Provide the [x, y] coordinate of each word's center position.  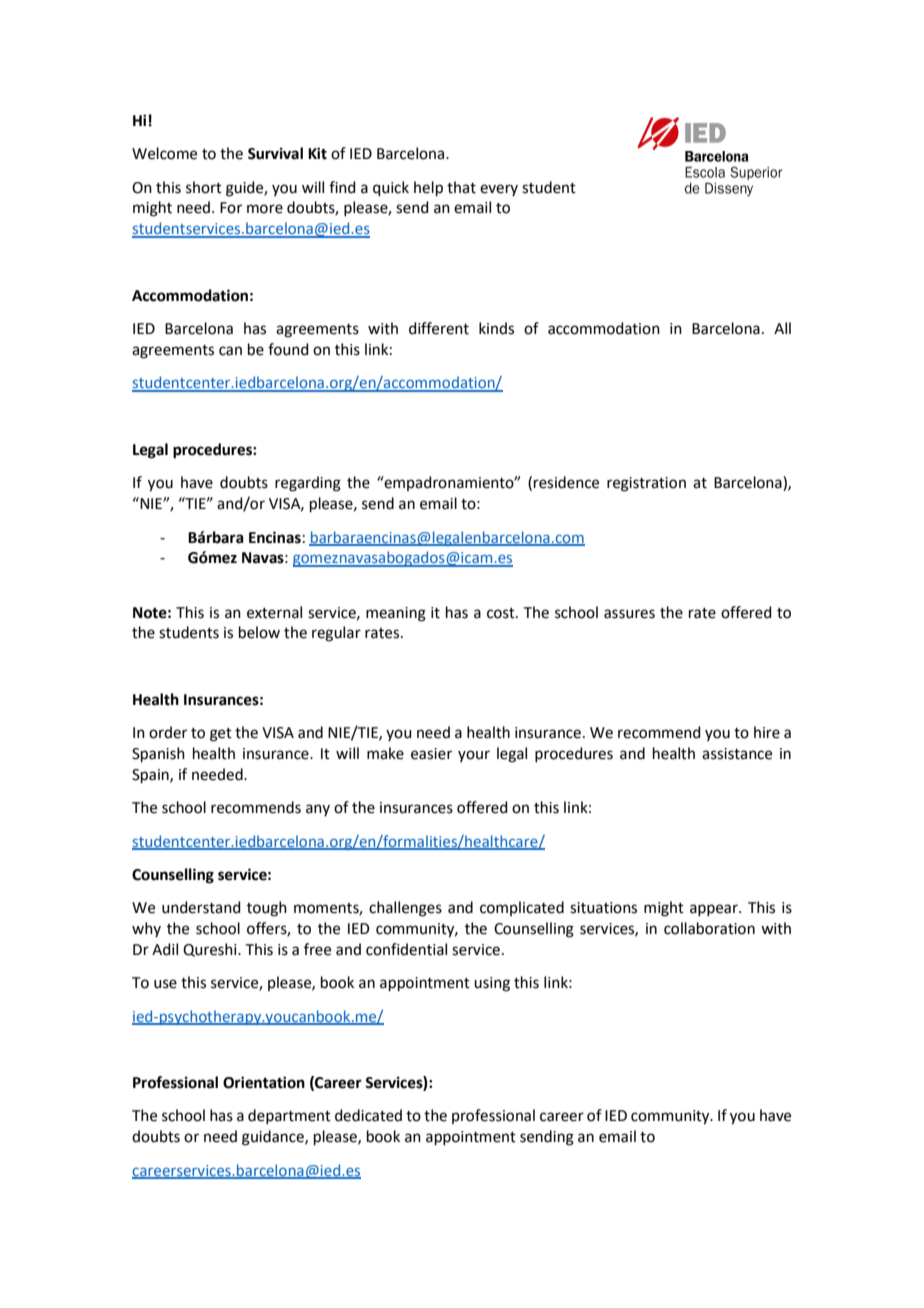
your [474, 756]
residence [566, 482]
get [221, 735]
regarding [308, 484]
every [499, 190]
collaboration [709, 928]
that [461, 187]
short [204, 187]
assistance [737, 754]
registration [646, 484]
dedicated [368, 1115]
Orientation [264, 1082]
